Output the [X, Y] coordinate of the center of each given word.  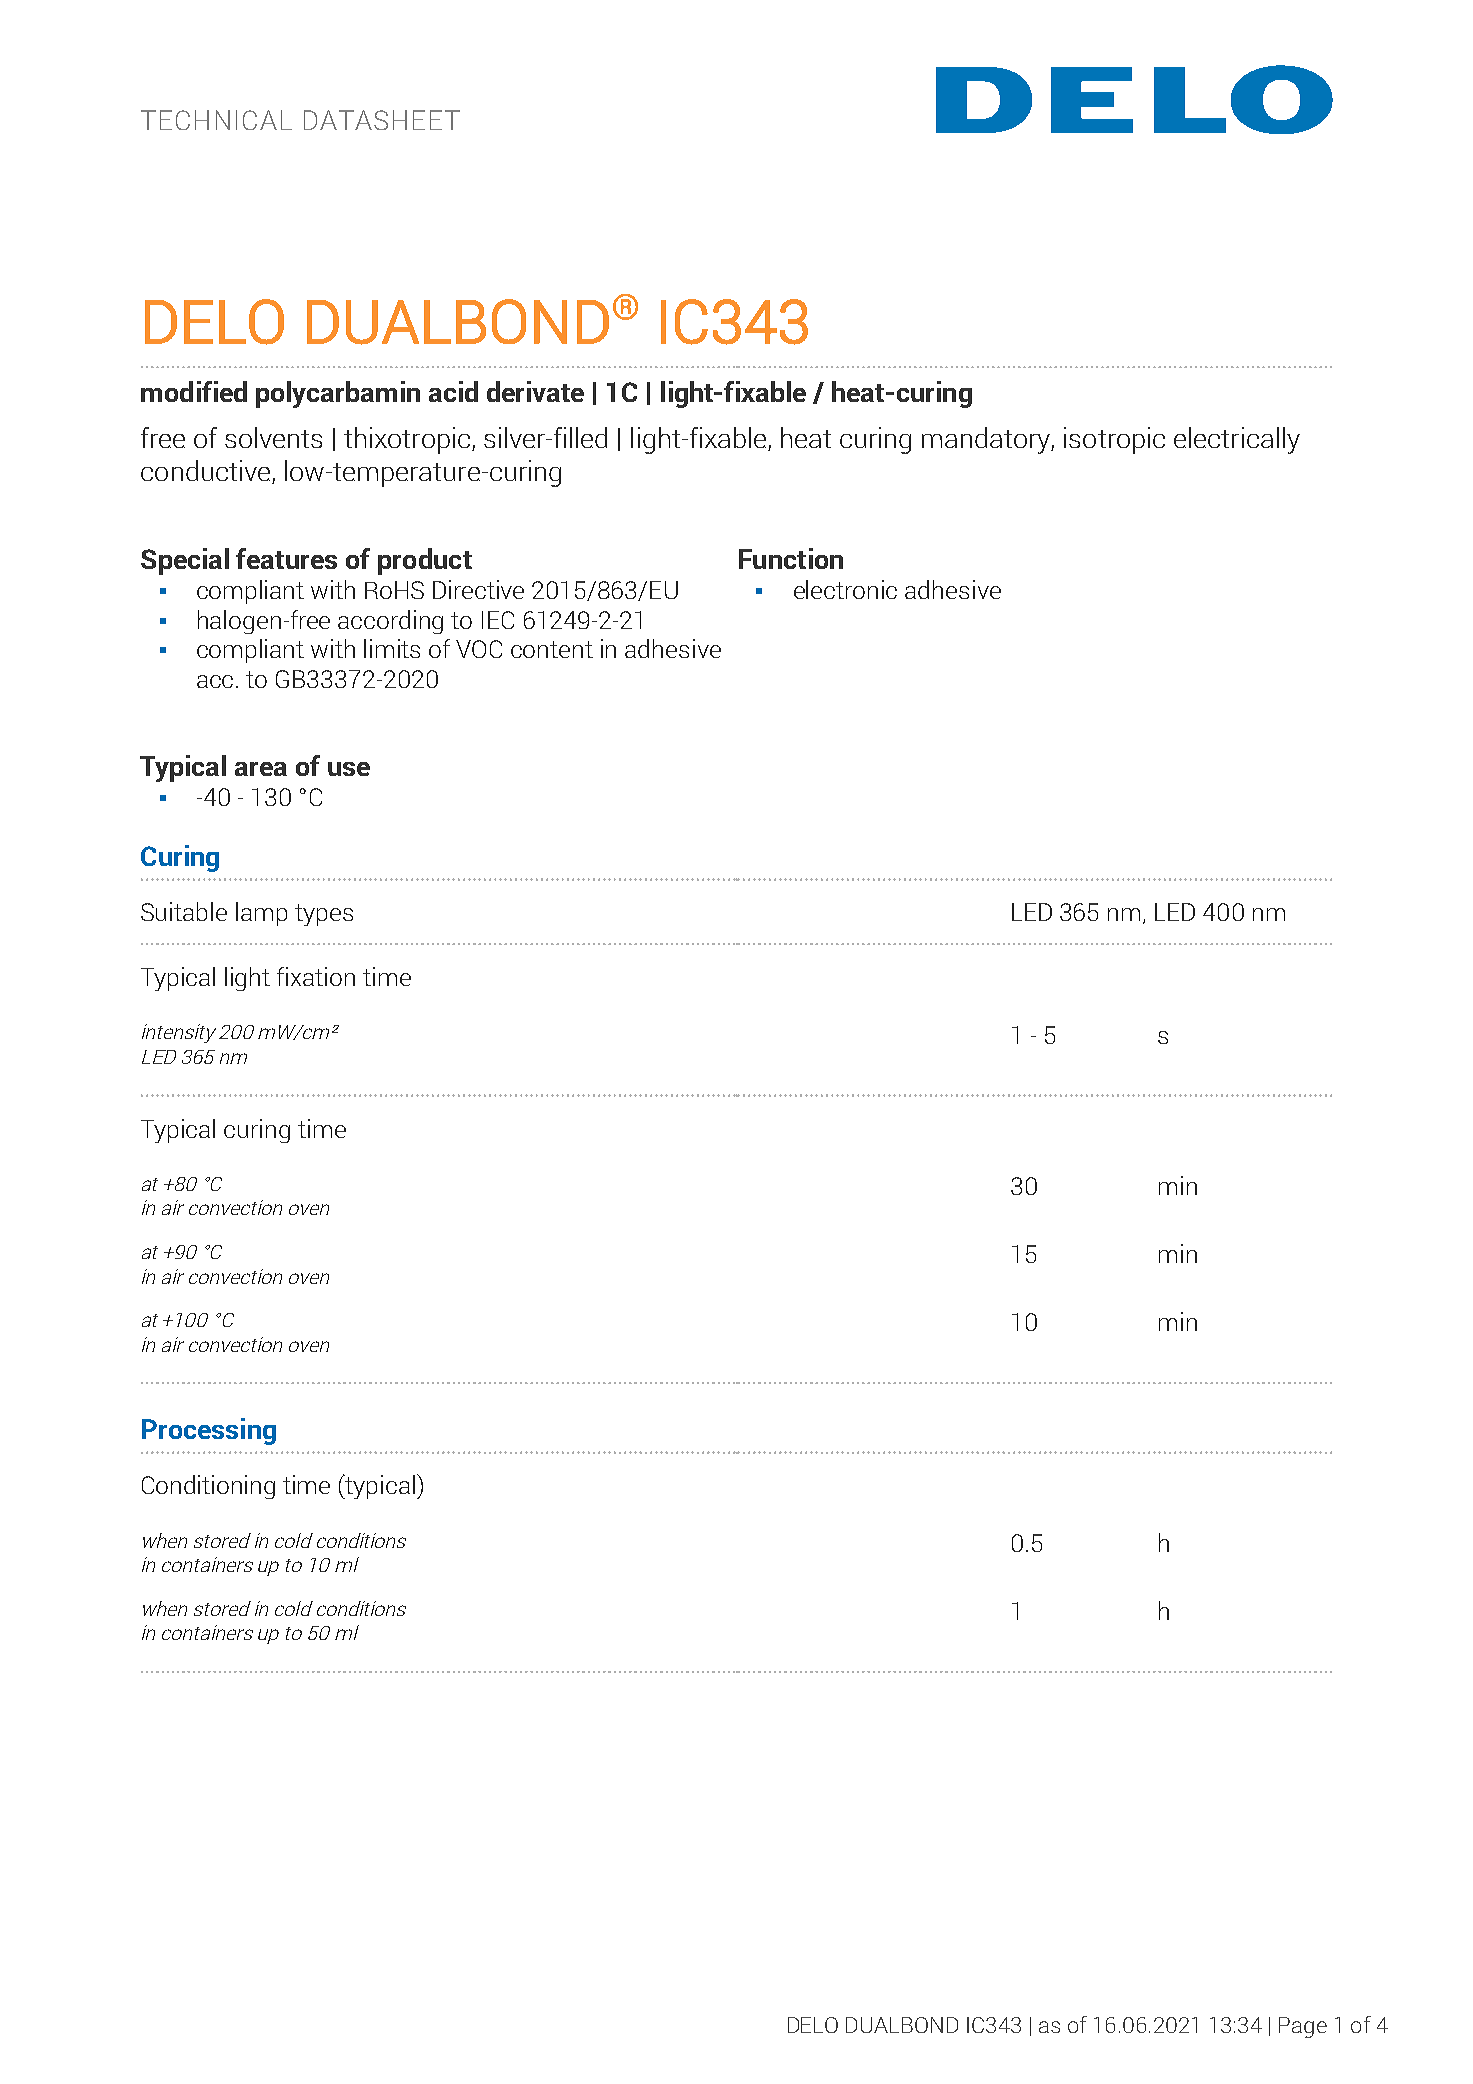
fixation [316, 976]
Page [1303, 2027]
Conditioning [208, 1487]
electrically [1237, 440]
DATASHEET [382, 120]
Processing [209, 1431]
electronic [845, 589]
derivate [535, 391]
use [349, 769]
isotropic [1114, 440]
